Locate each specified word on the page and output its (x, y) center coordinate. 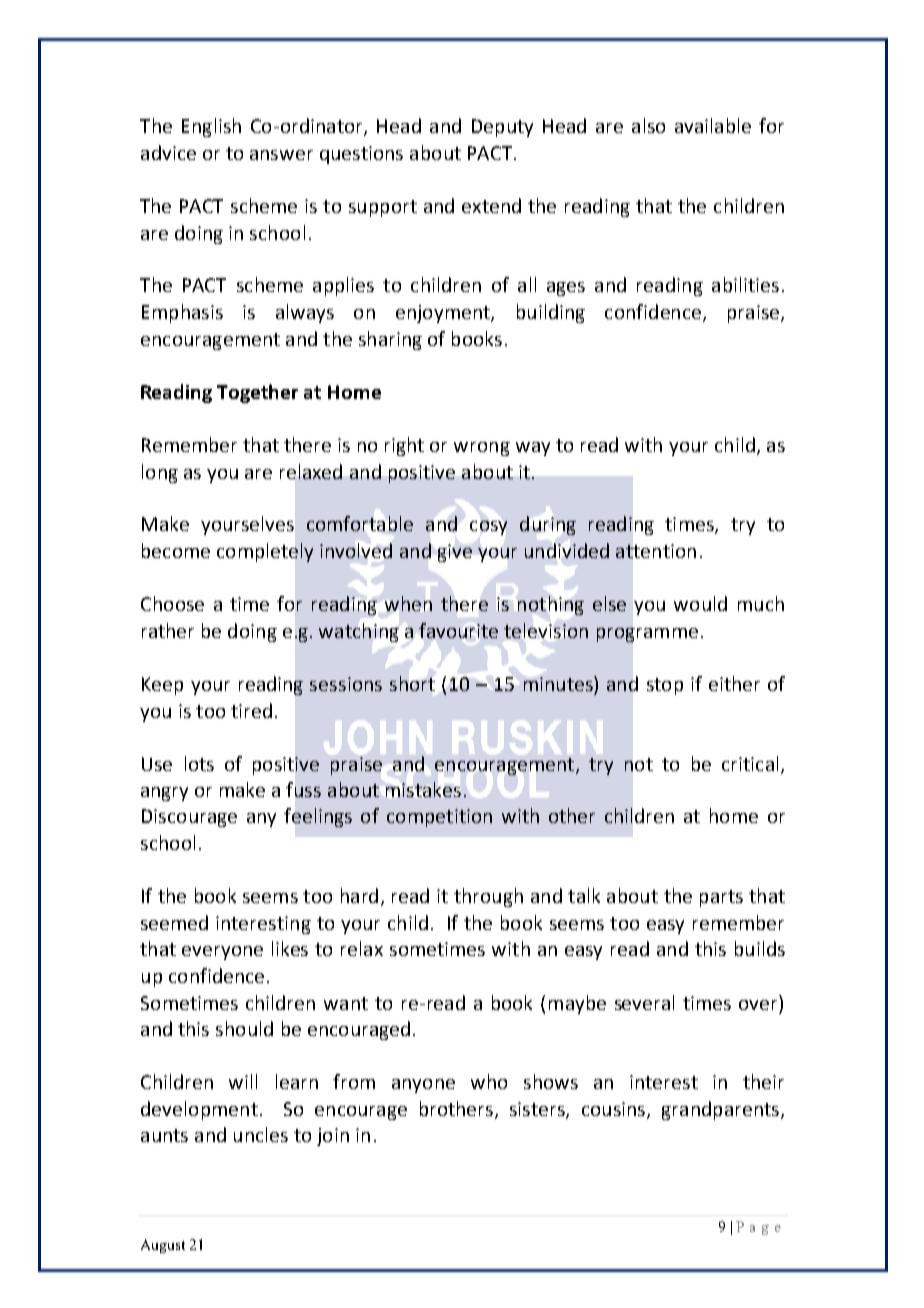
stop (665, 686)
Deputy (502, 128)
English (211, 127)
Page (758, 1228)
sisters (538, 1110)
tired (251, 710)
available (713, 125)
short (412, 683)
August (163, 1246)
